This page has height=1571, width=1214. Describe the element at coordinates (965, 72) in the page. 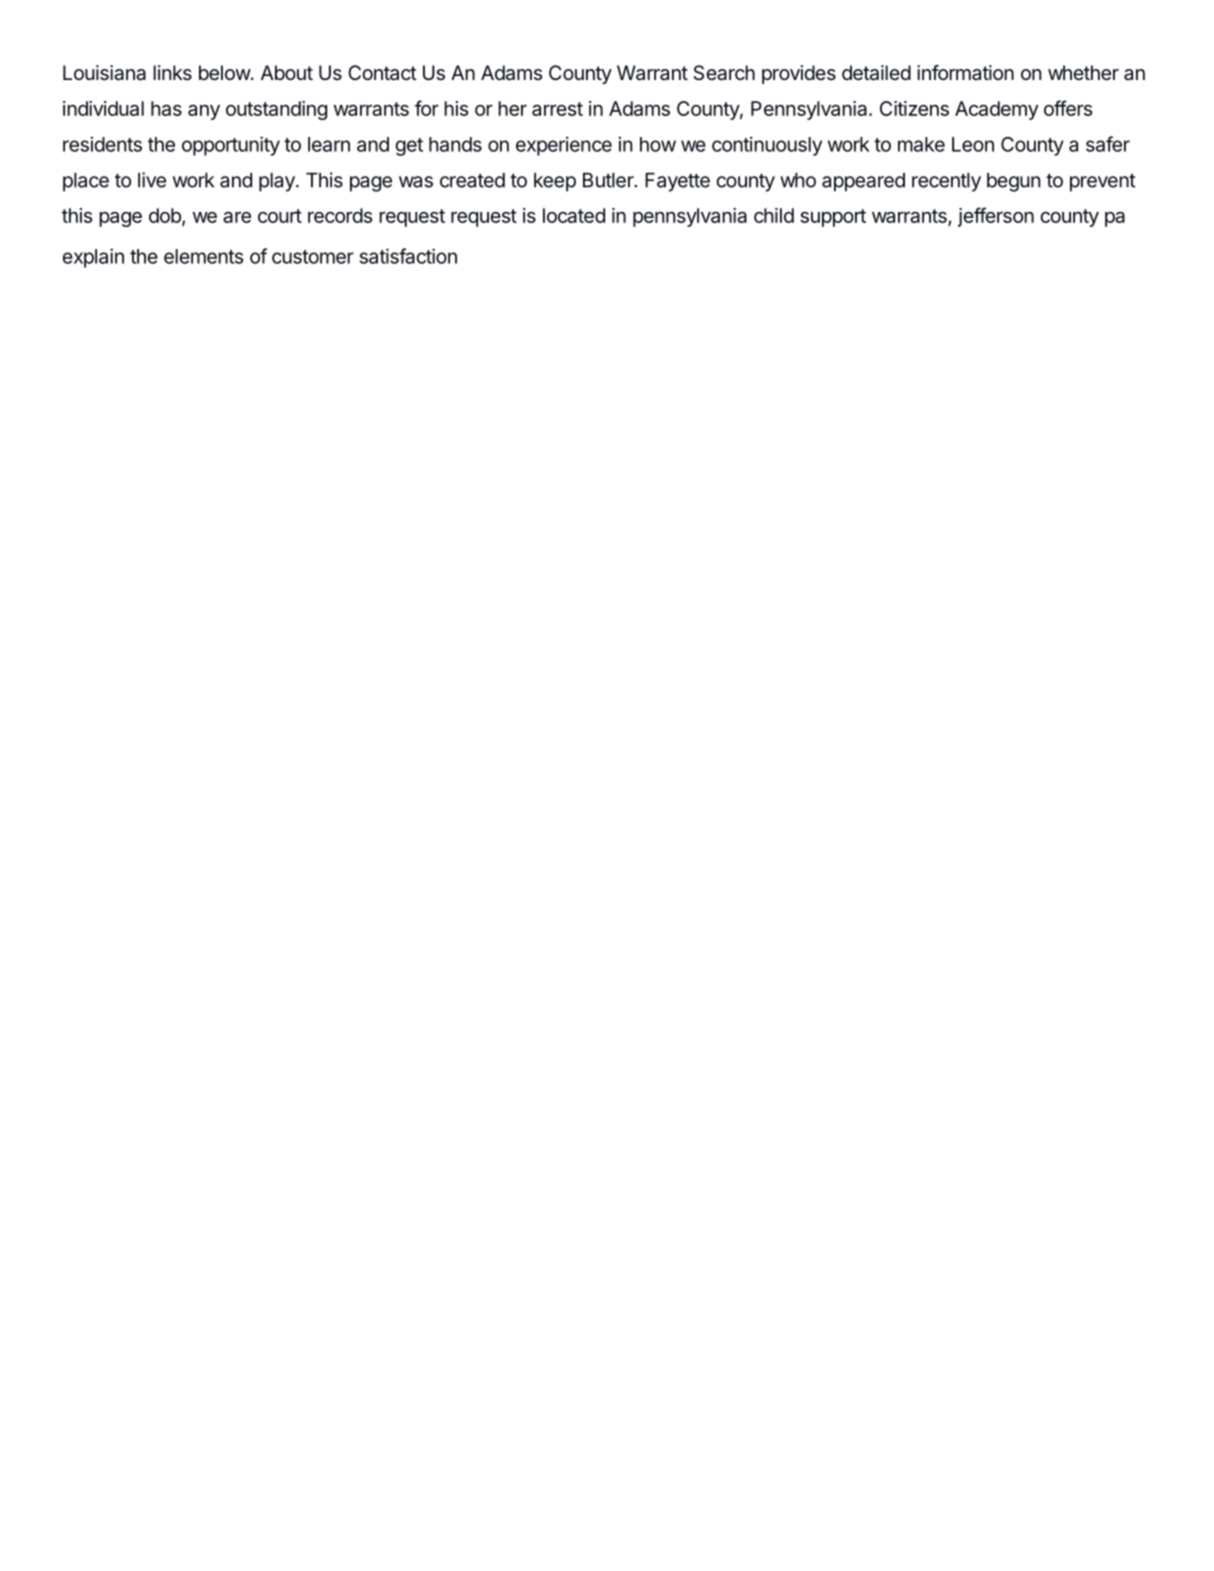

I see `information` at that location.
